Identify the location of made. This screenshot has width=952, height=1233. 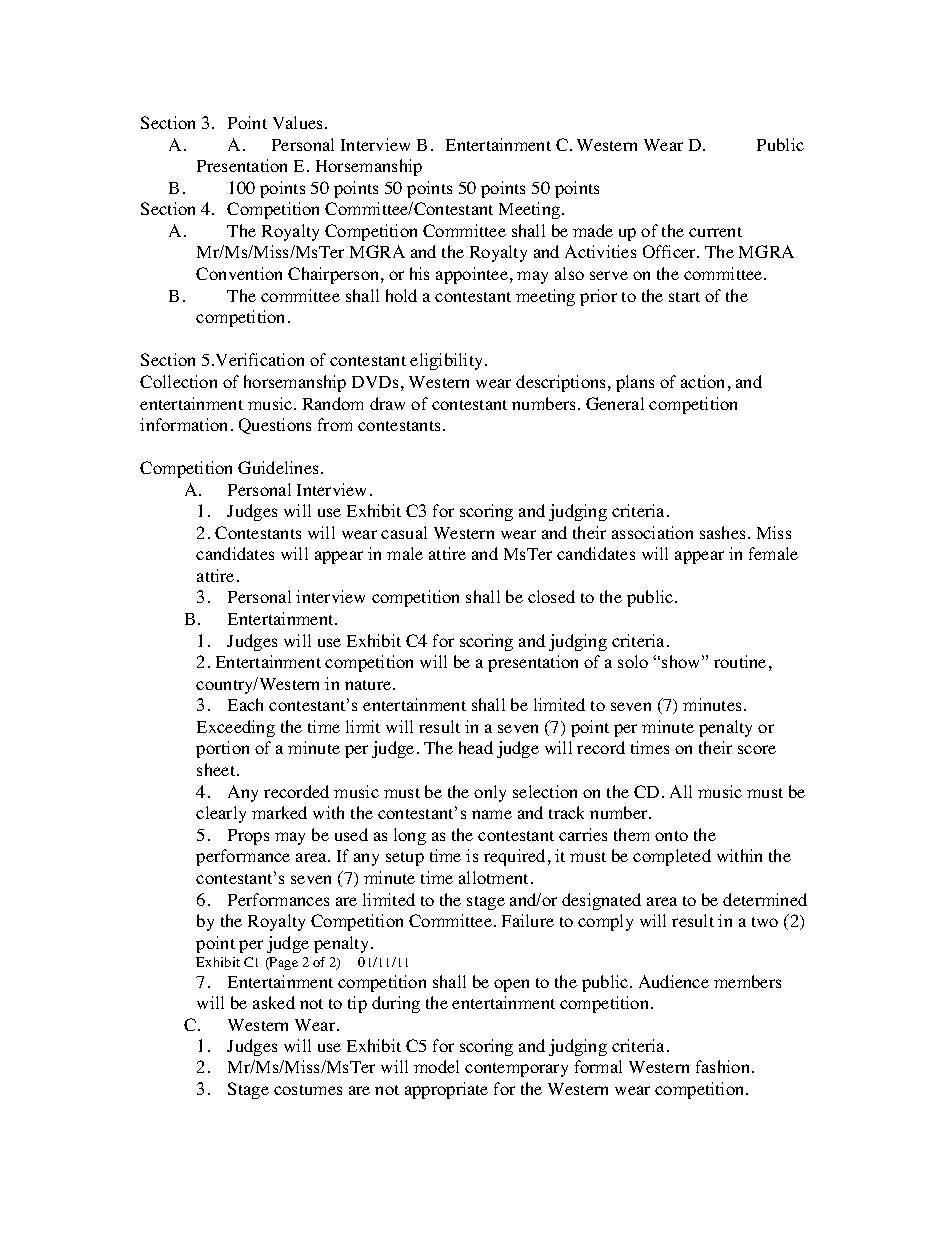
(593, 230).
